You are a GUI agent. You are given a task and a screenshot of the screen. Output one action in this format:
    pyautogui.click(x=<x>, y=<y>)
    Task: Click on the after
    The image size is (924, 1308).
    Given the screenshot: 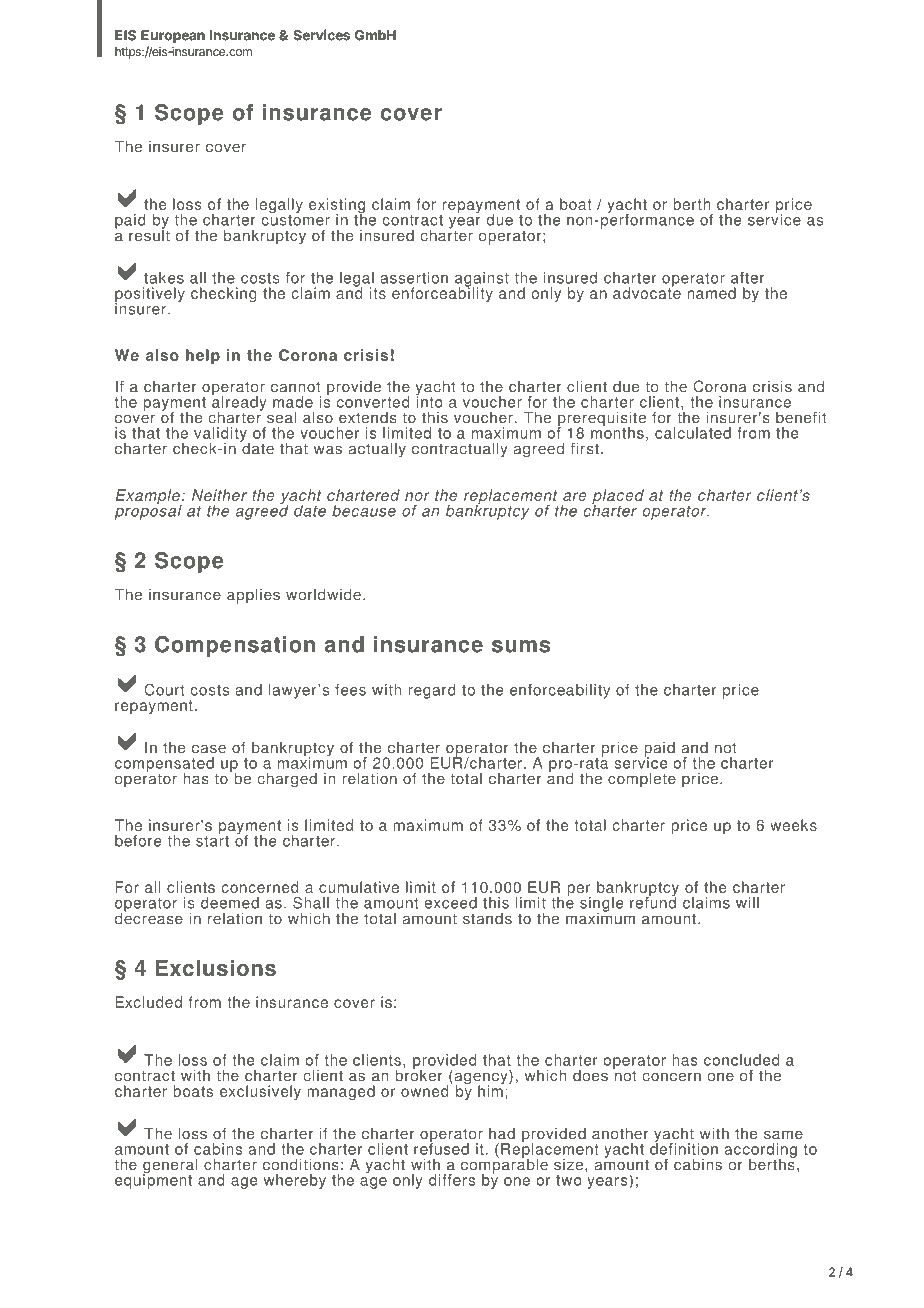 What is the action you would take?
    pyautogui.click(x=748, y=278)
